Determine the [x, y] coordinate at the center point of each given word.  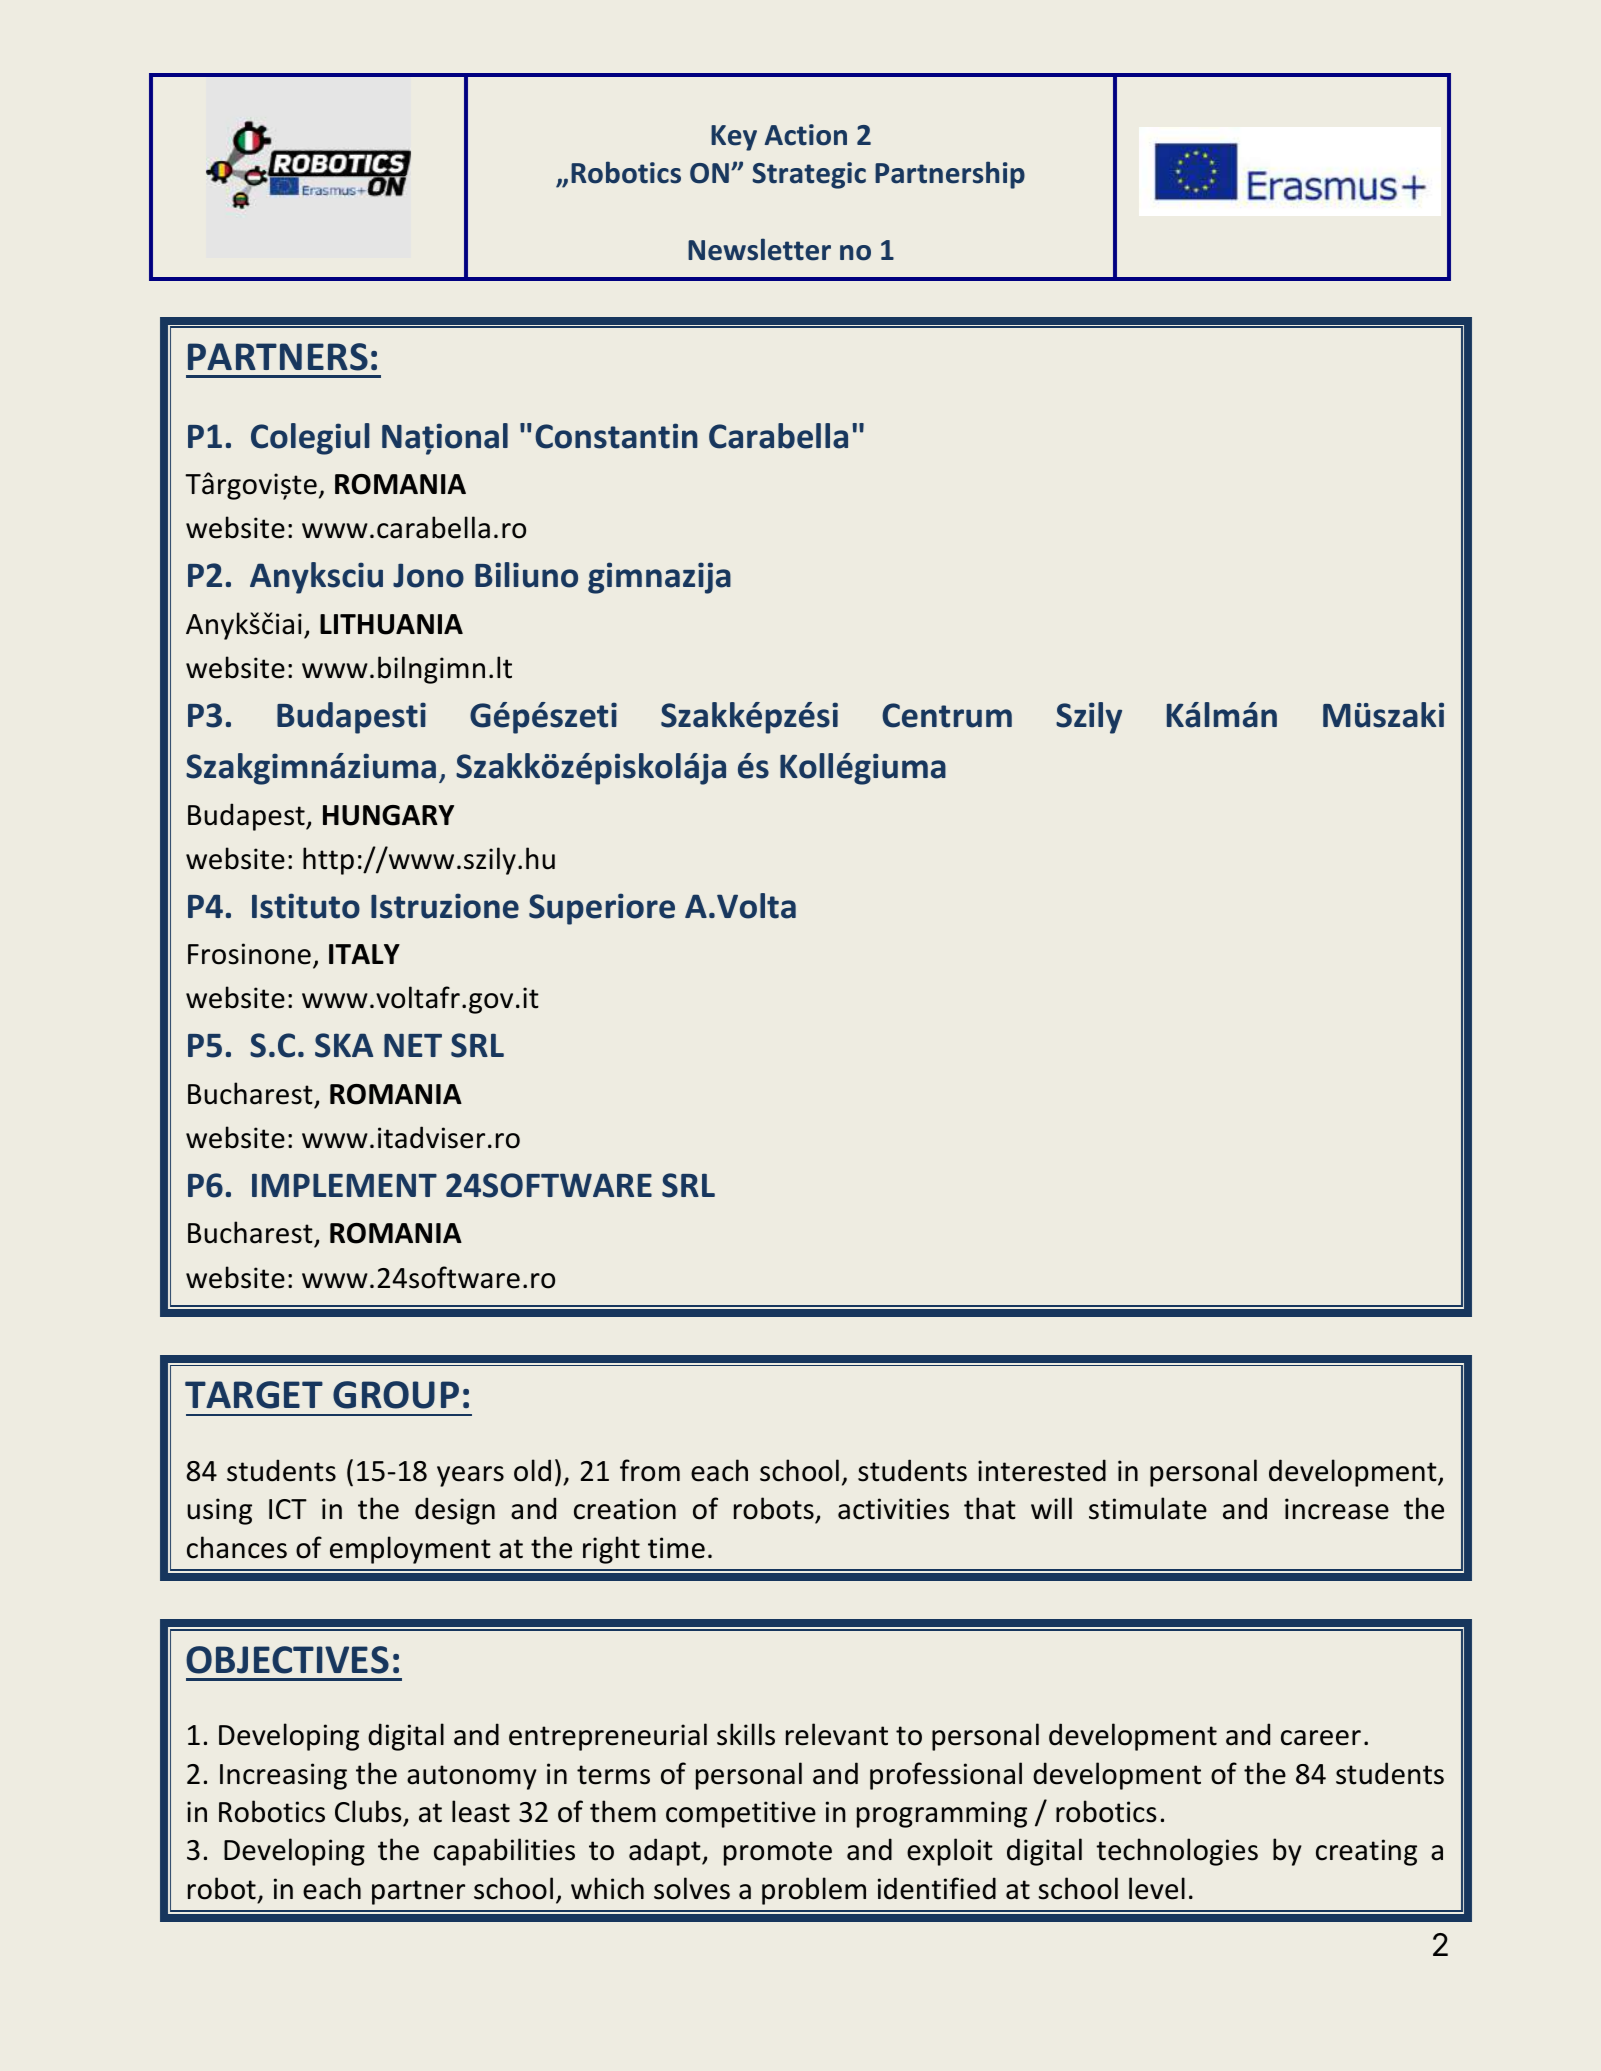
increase [1337, 1509]
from [650, 1470]
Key [734, 138]
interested [1042, 1470]
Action [806, 135]
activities [893, 1509]
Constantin [616, 436]
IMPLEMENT [344, 1185]
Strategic [809, 175]
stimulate [1148, 1508]
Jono [428, 575]
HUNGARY [388, 815]
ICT [288, 1509]
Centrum [947, 715]
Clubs [368, 1811]
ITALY [364, 954]
